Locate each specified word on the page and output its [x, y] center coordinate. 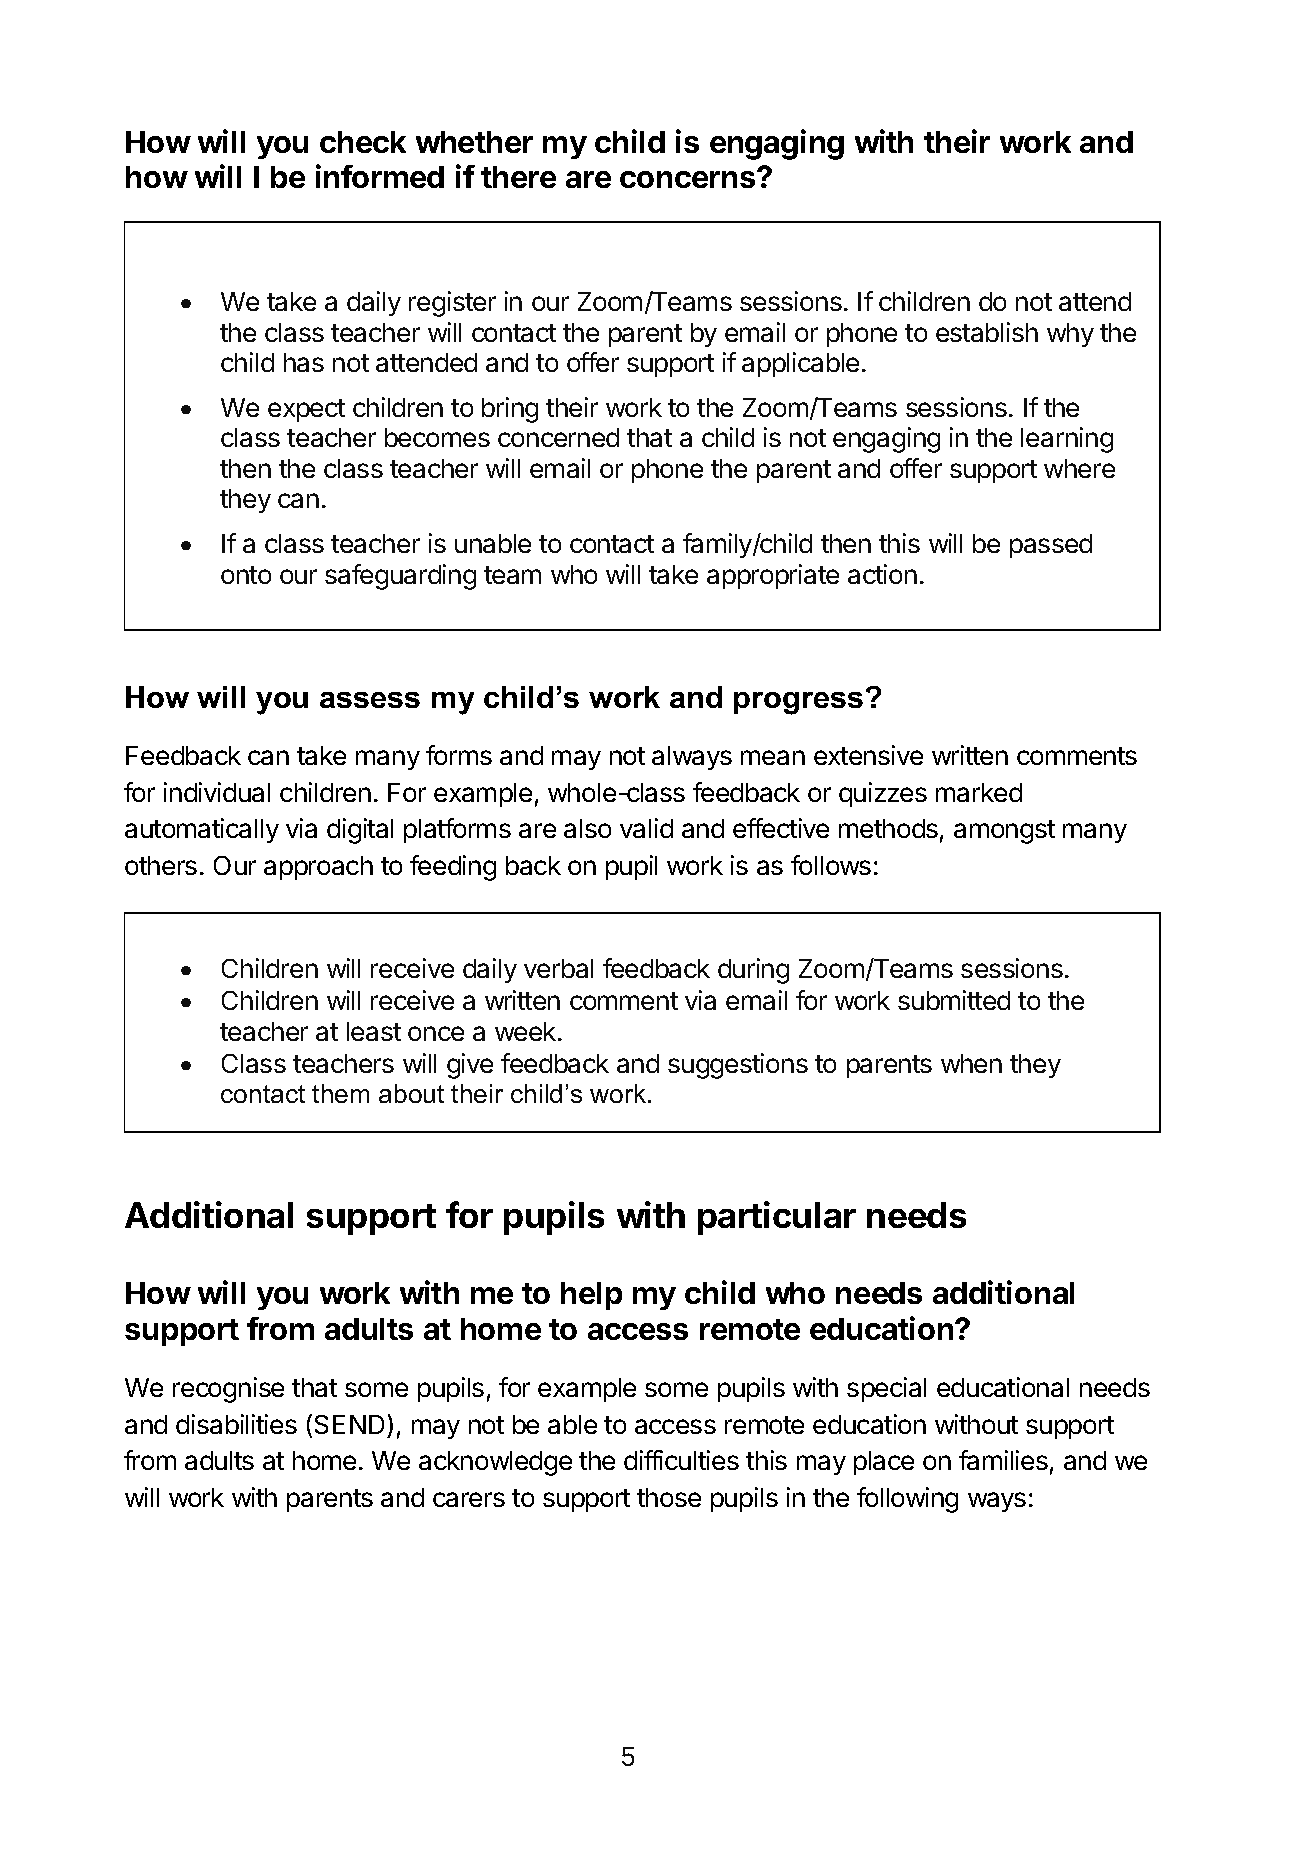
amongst [1004, 832]
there [518, 177]
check [363, 142]
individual [217, 792]
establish [987, 332]
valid [646, 828]
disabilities [236, 1424]
